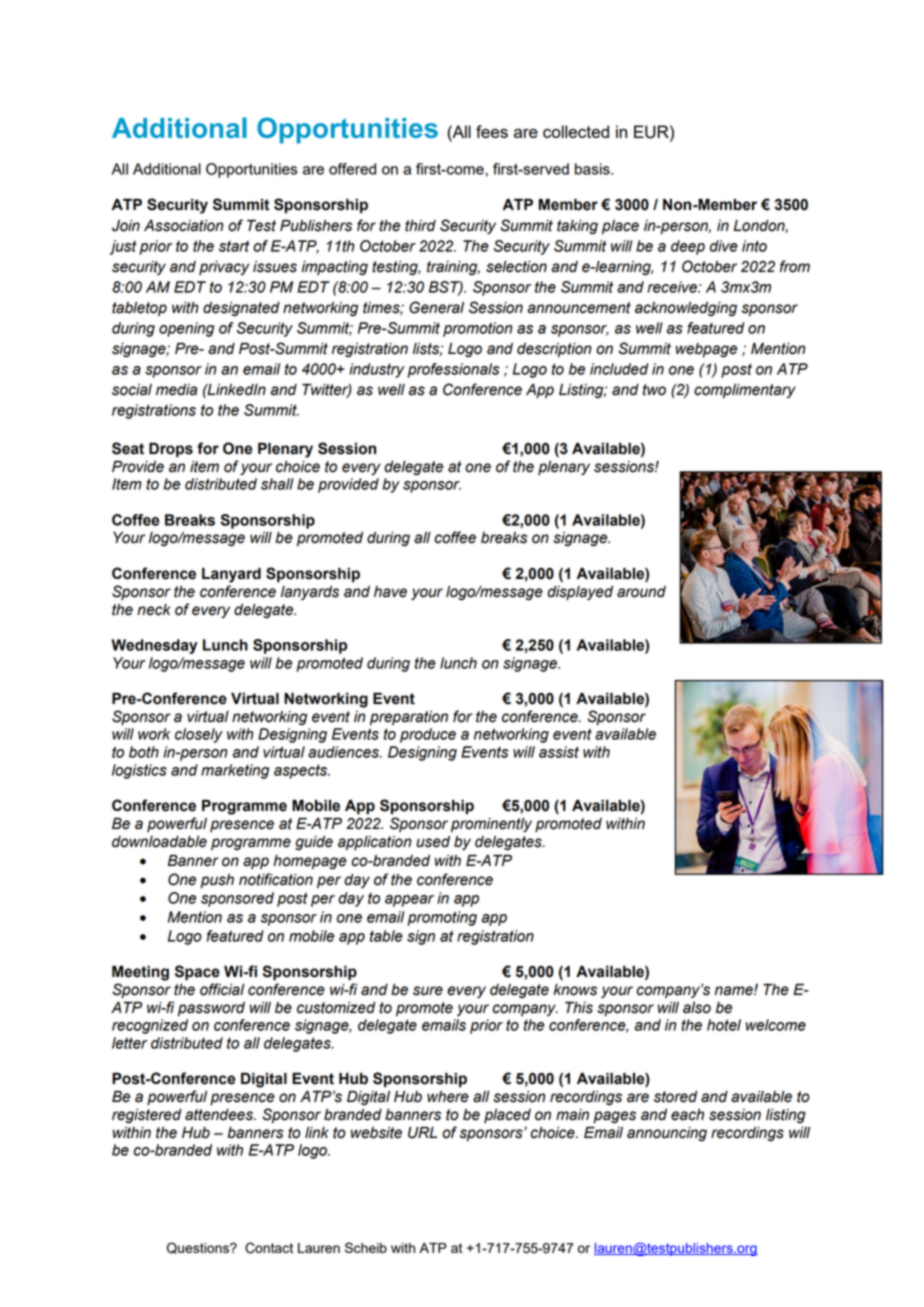 This page has width=924, height=1307. Describe the element at coordinates (667, 1134) in the page. I see `announcing` at that location.
